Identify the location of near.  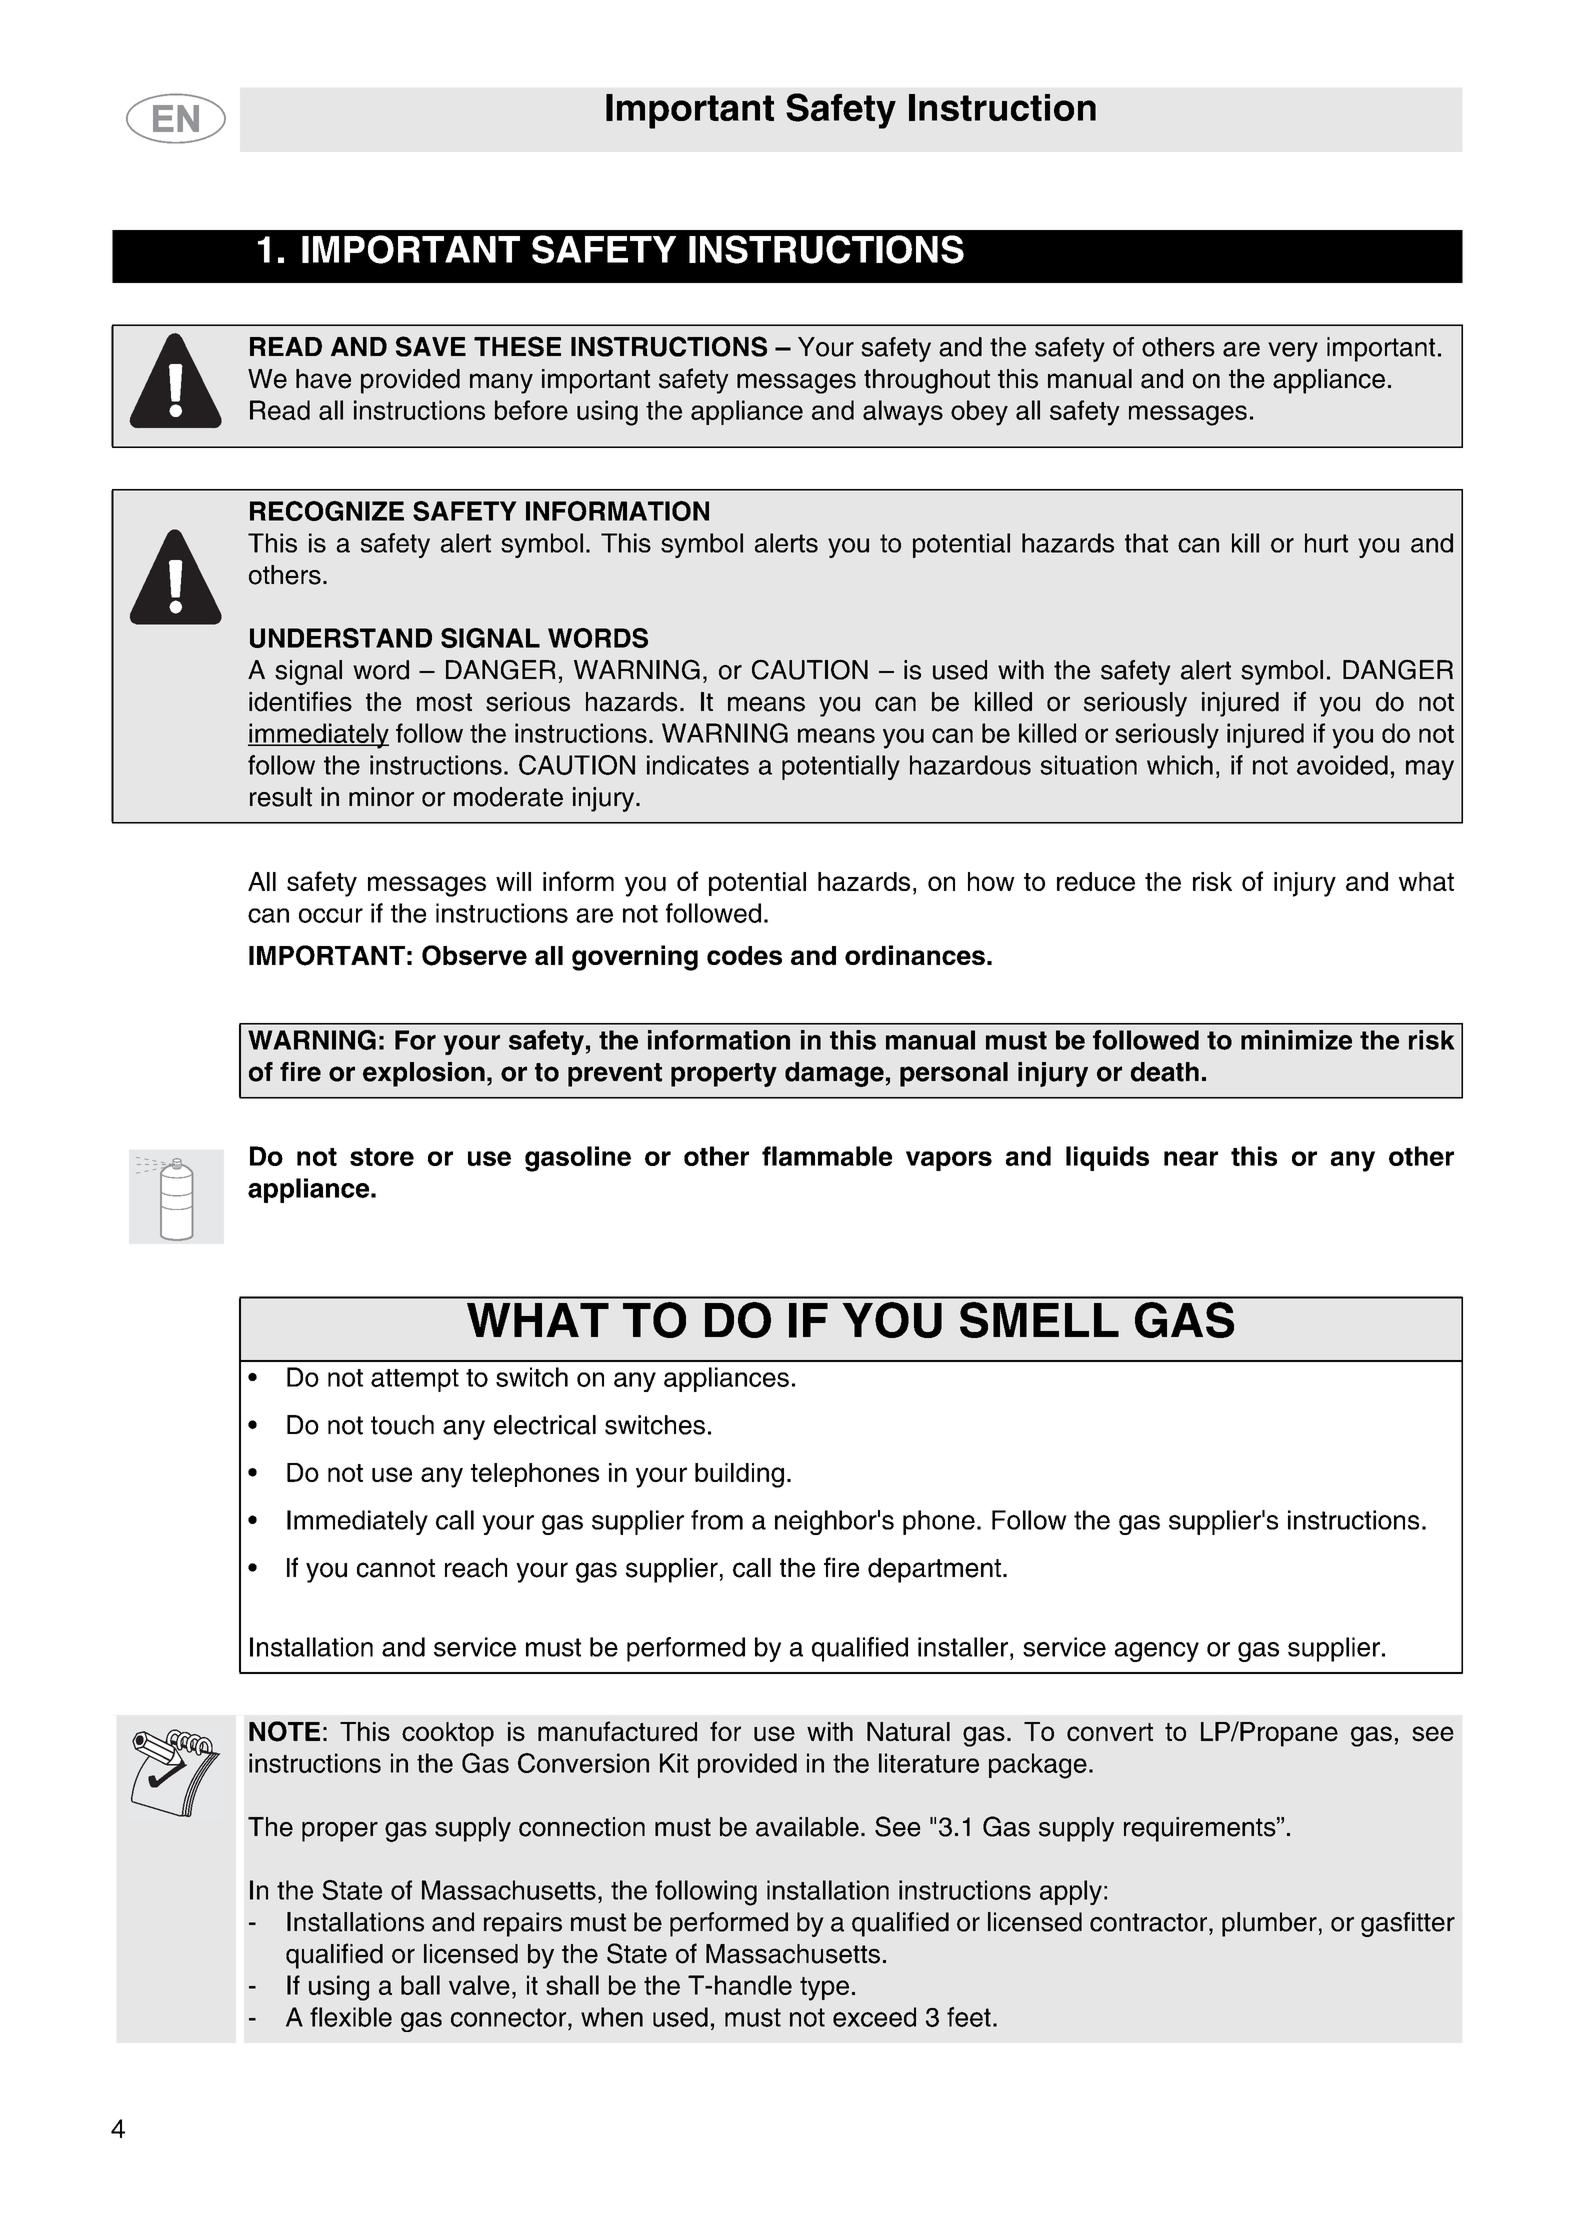
(1191, 1158).
